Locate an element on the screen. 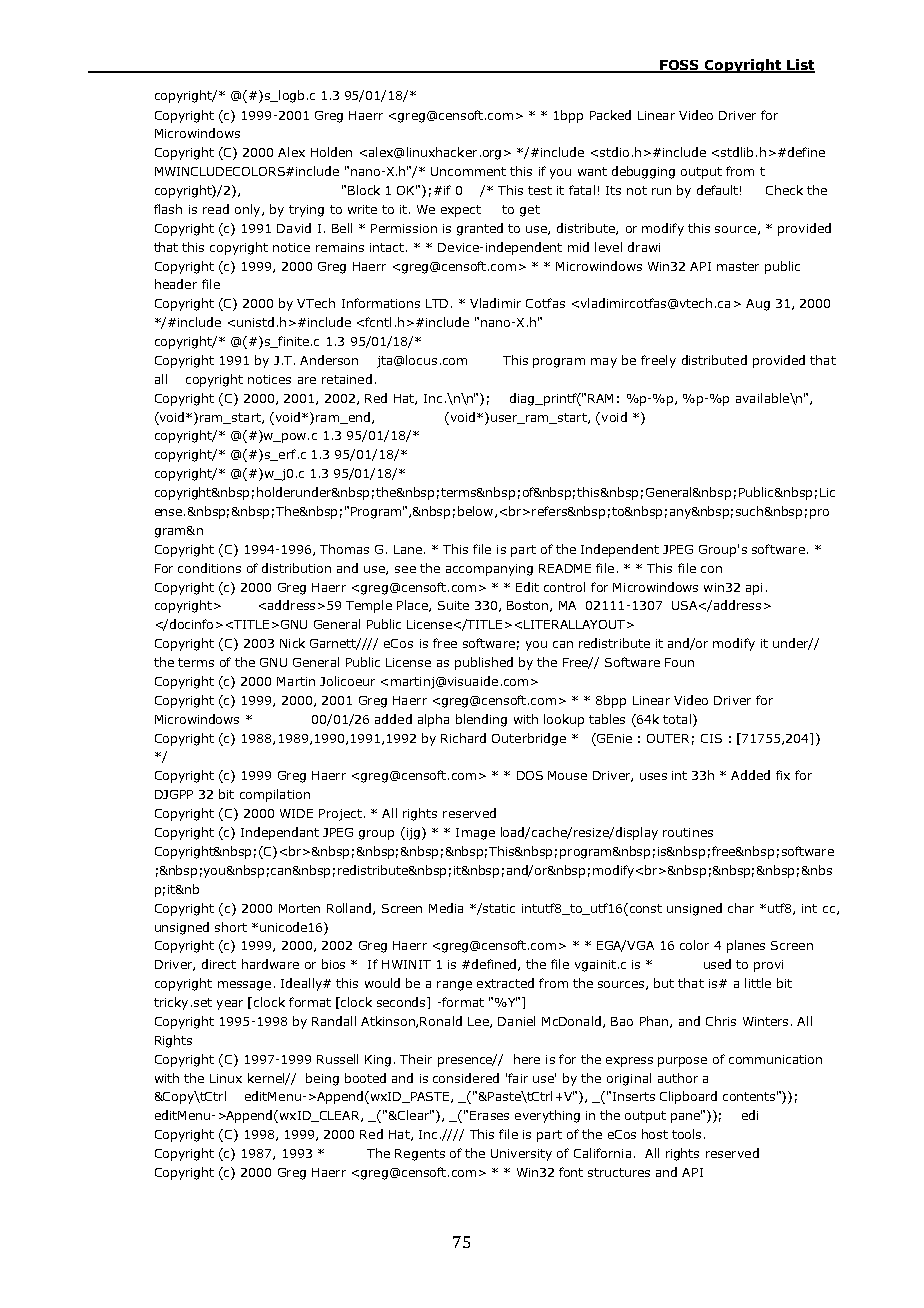 The image size is (924, 1308). compilation is located at coordinates (275, 795).
